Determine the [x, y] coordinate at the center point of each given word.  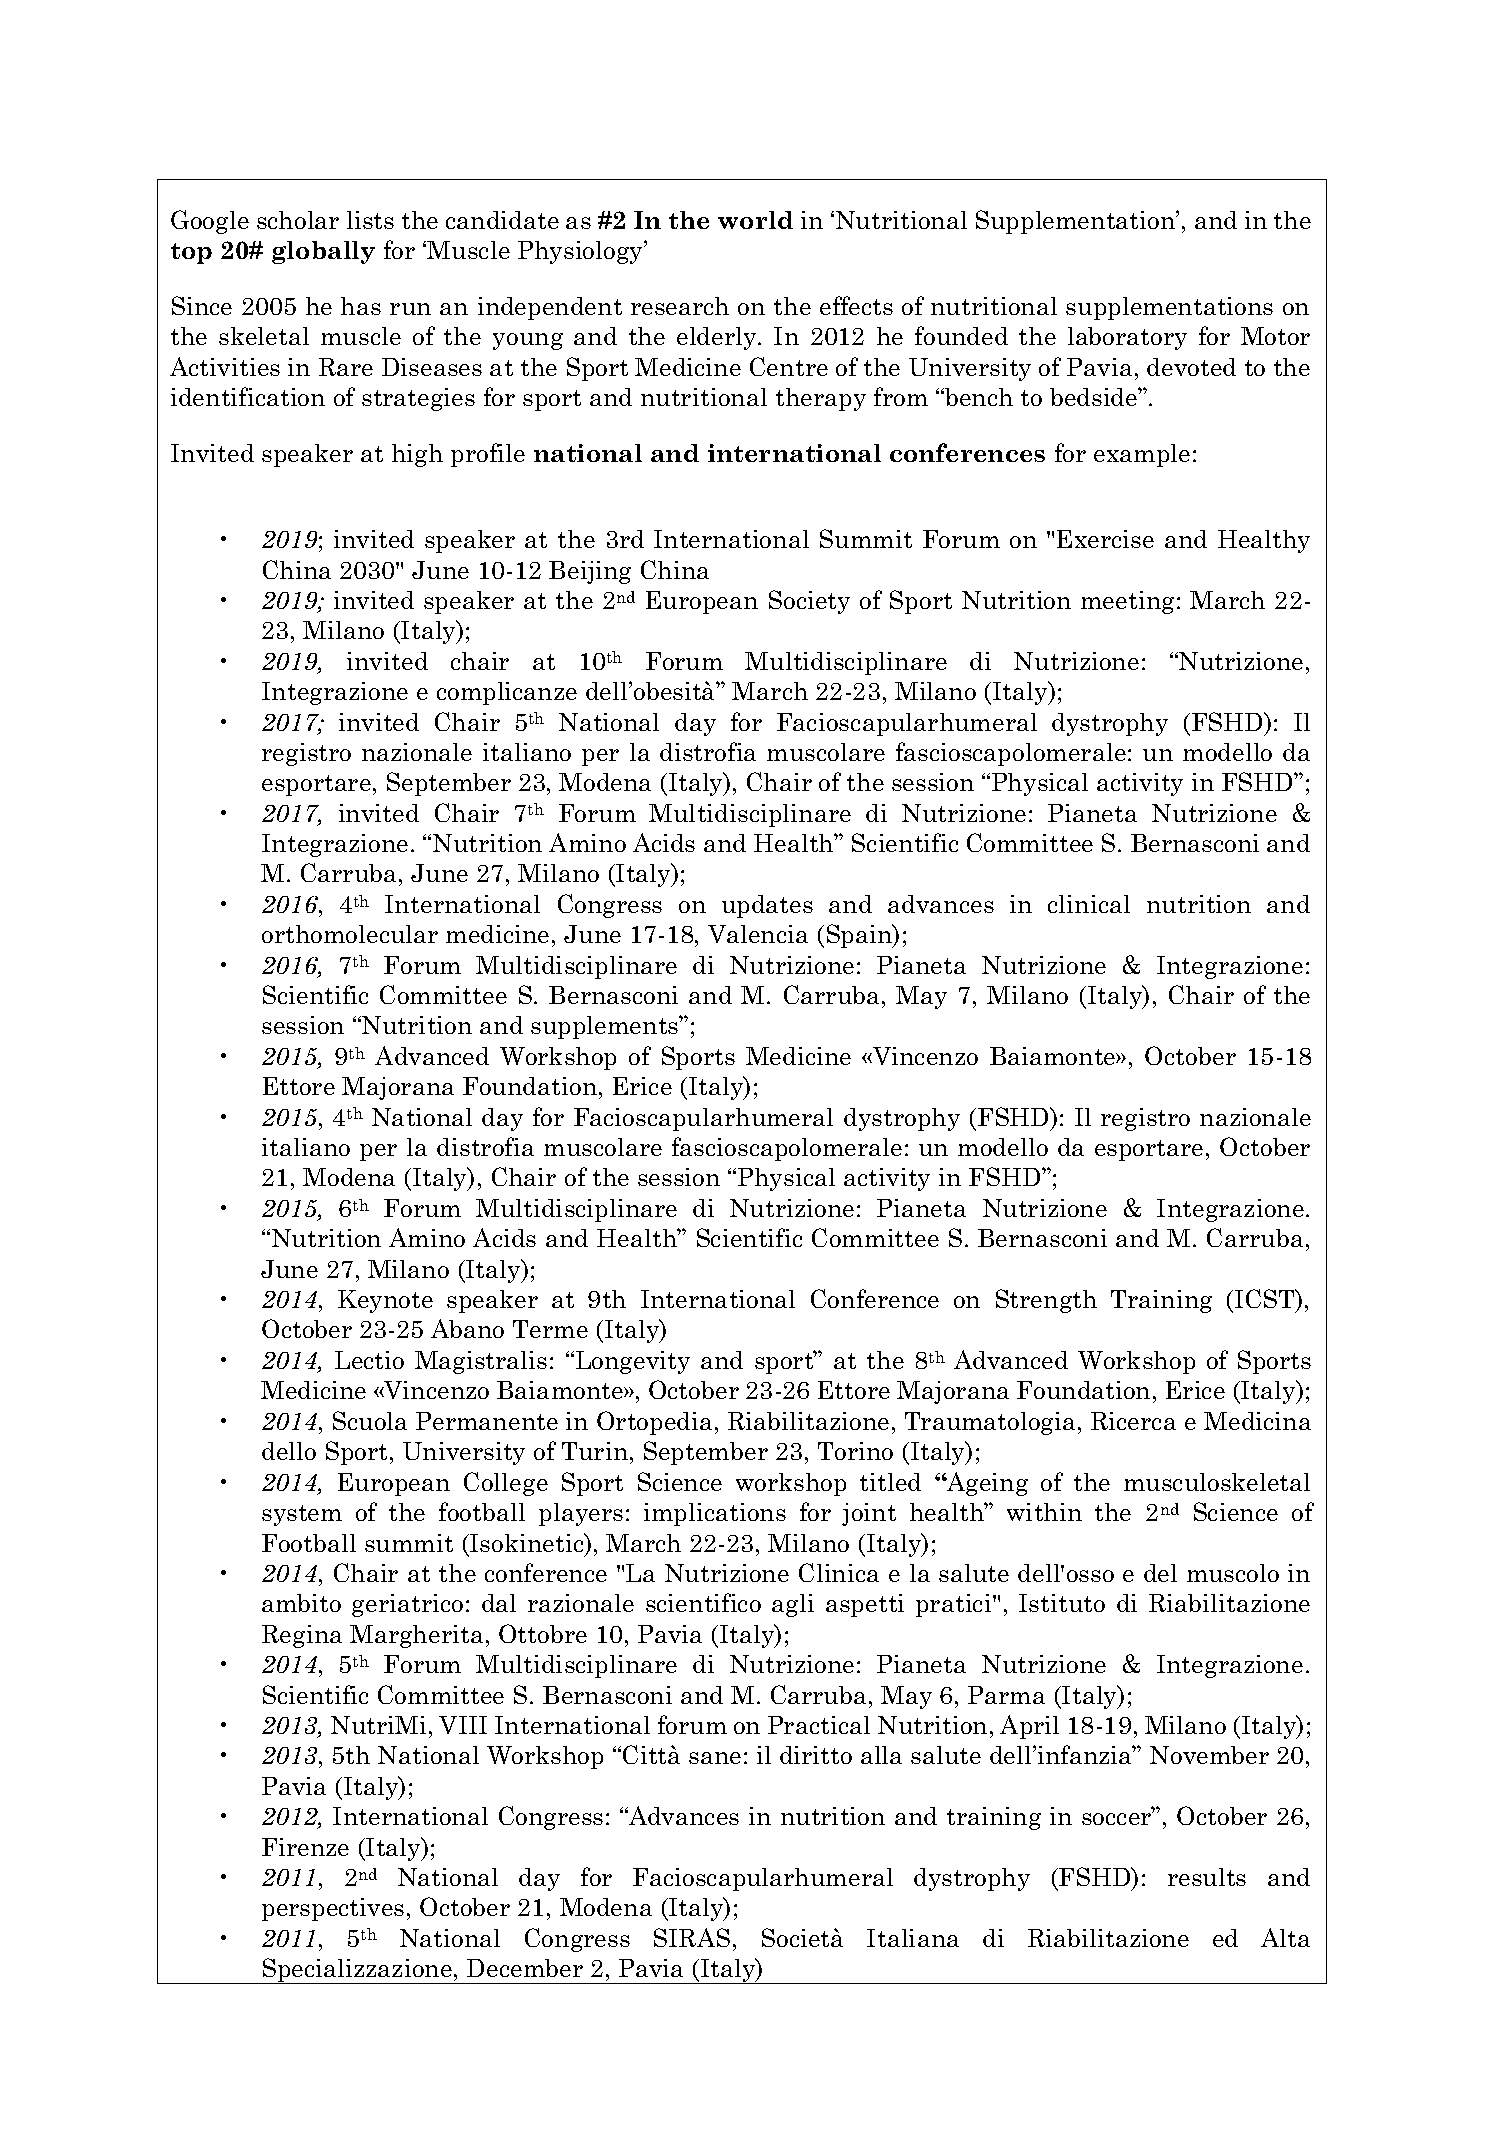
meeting [1127, 602]
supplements [606, 1027]
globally [323, 252]
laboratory [1127, 338]
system [302, 1515]
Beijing [590, 572]
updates [767, 906]
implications [715, 1514]
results [1207, 1877]
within [1044, 1512]
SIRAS [692, 1937]
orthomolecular [350, 934]
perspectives [333, 1909]
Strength [1046, 1301]
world [755, 220]
